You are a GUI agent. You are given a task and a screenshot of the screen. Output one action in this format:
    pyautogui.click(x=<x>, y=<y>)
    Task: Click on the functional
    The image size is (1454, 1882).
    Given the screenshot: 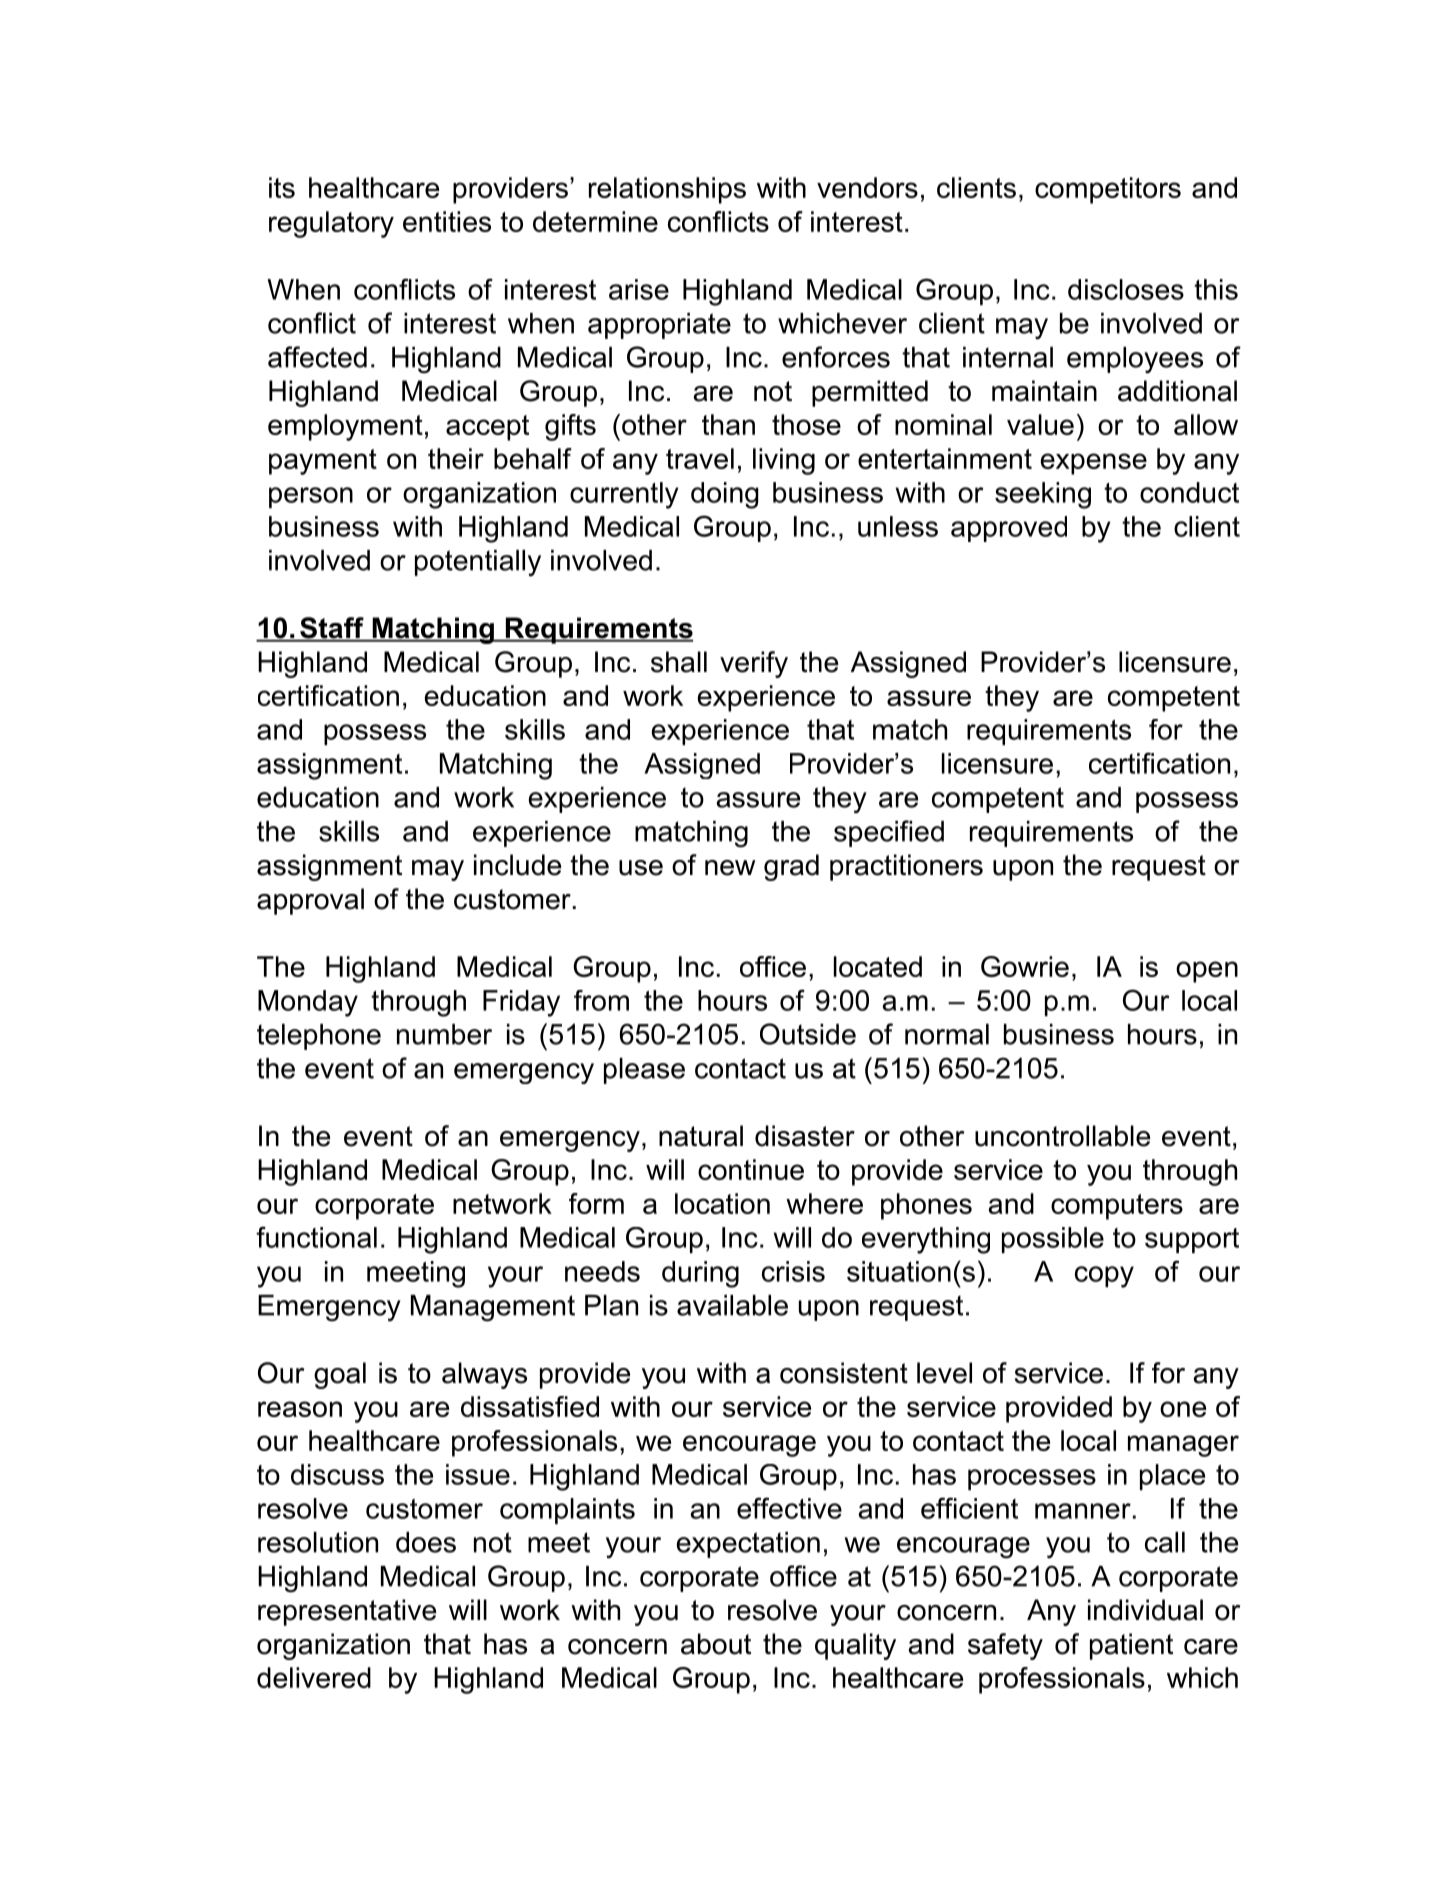 What is the action you would take?
    pyautogui.click(x=316, y=1237)
